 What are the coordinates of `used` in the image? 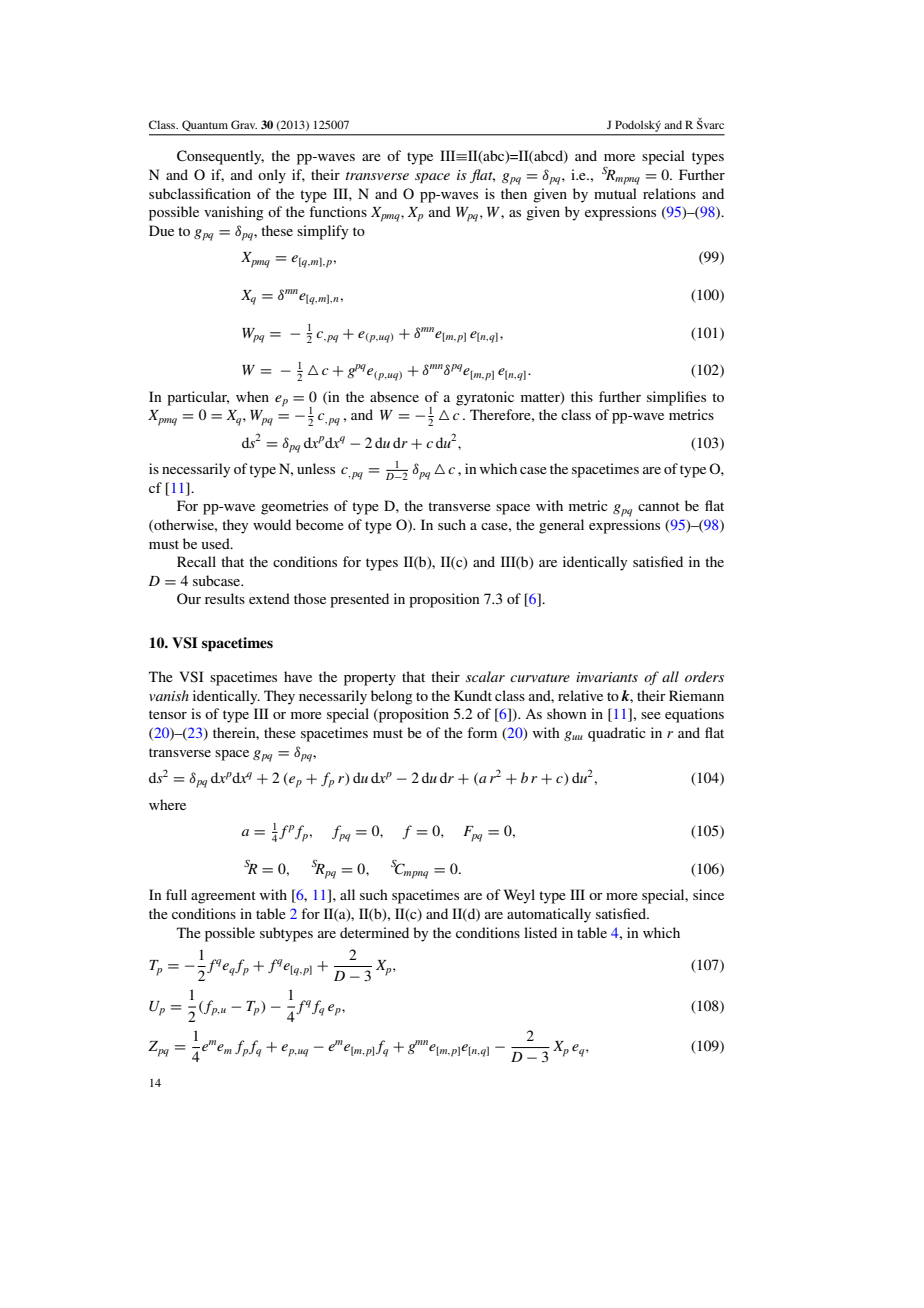 It's located at (216, 543).
